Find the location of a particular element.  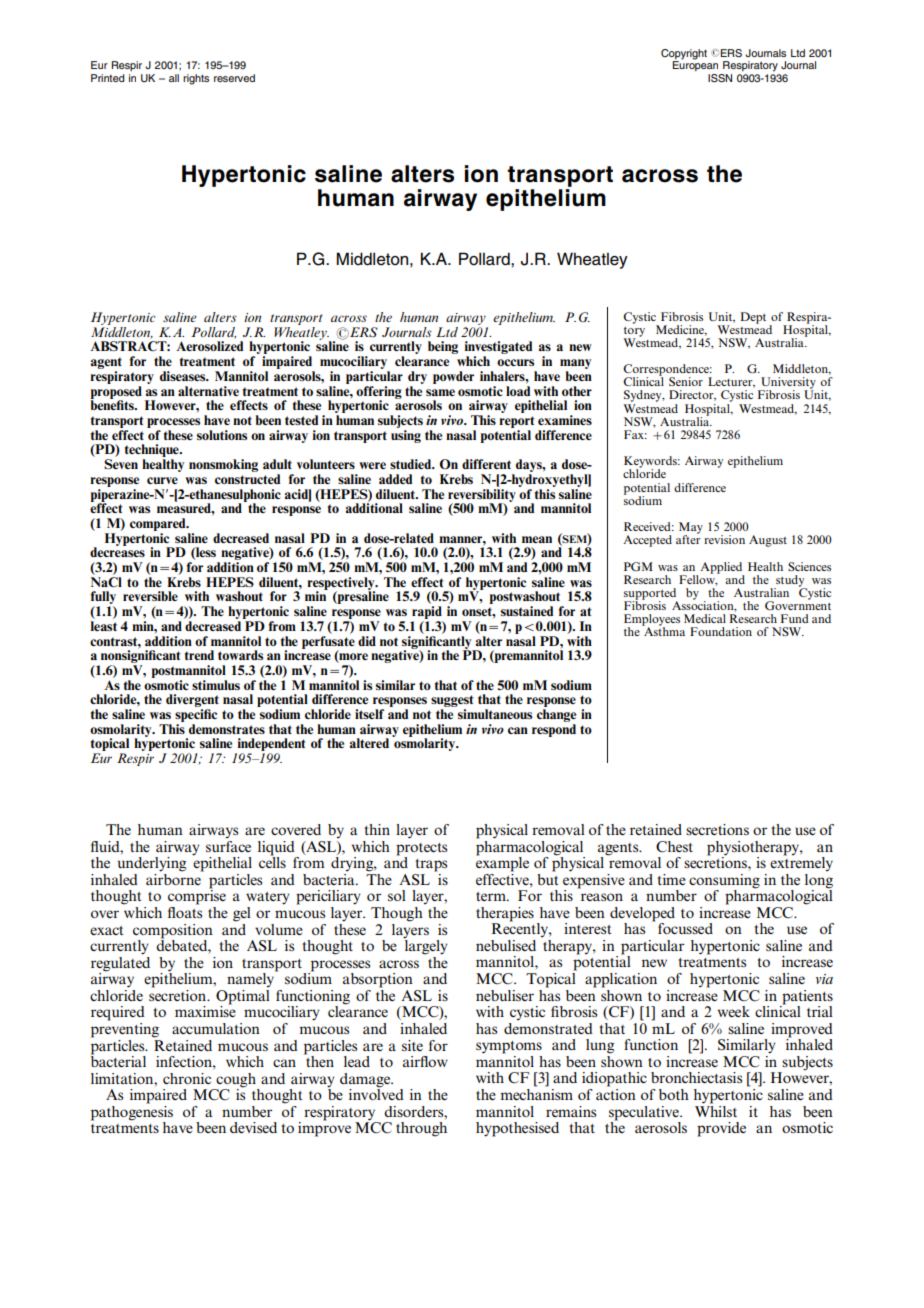

Copyright is located at coordinates (684, 55).
